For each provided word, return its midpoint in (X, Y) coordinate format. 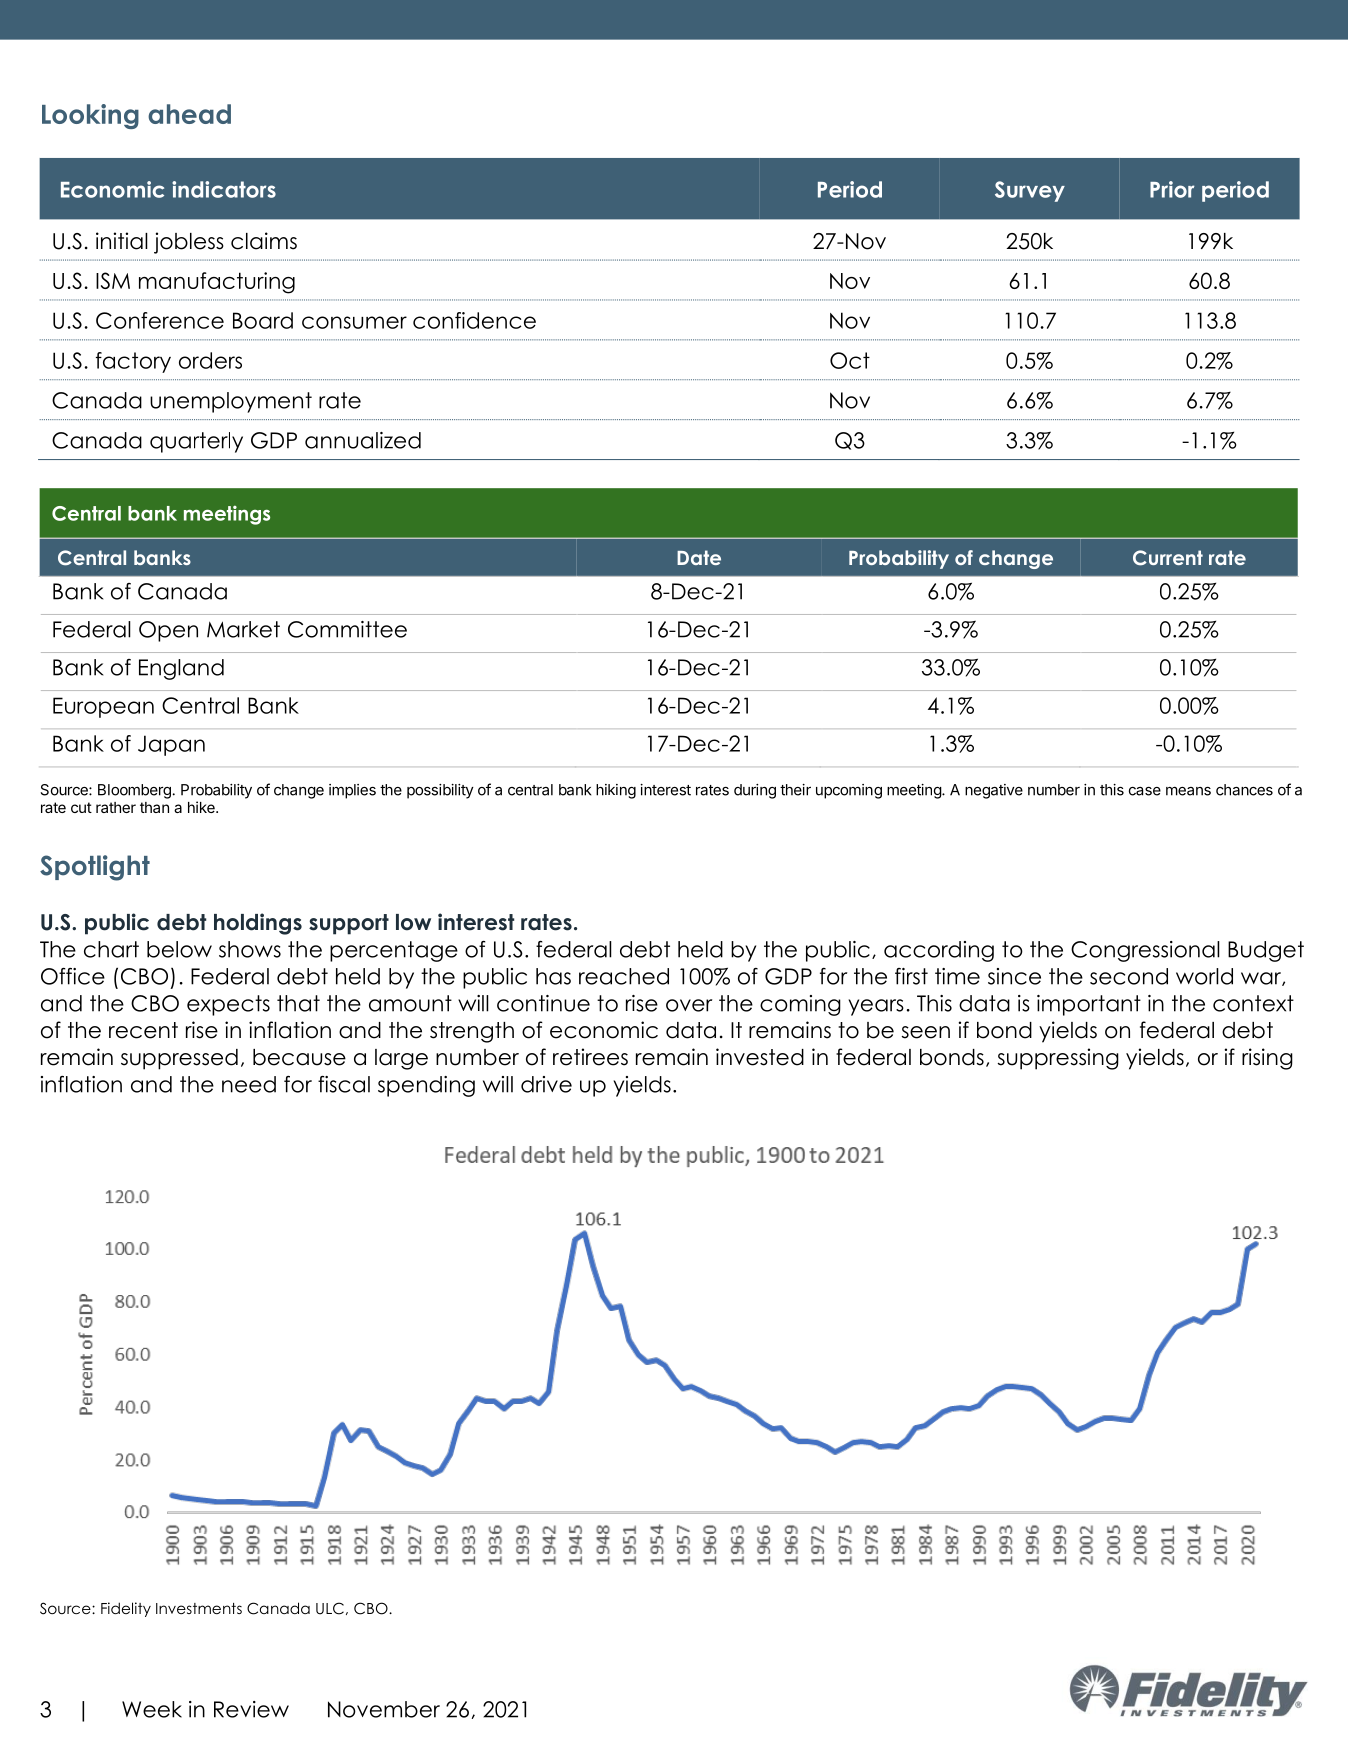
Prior (1172, 189)
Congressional (1145, 951)
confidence (474, 320)
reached (624, 976)
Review (251, 1709)
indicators (224, 189)
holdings (258, 924)
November (384, 1709)
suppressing (1058, 1059)
